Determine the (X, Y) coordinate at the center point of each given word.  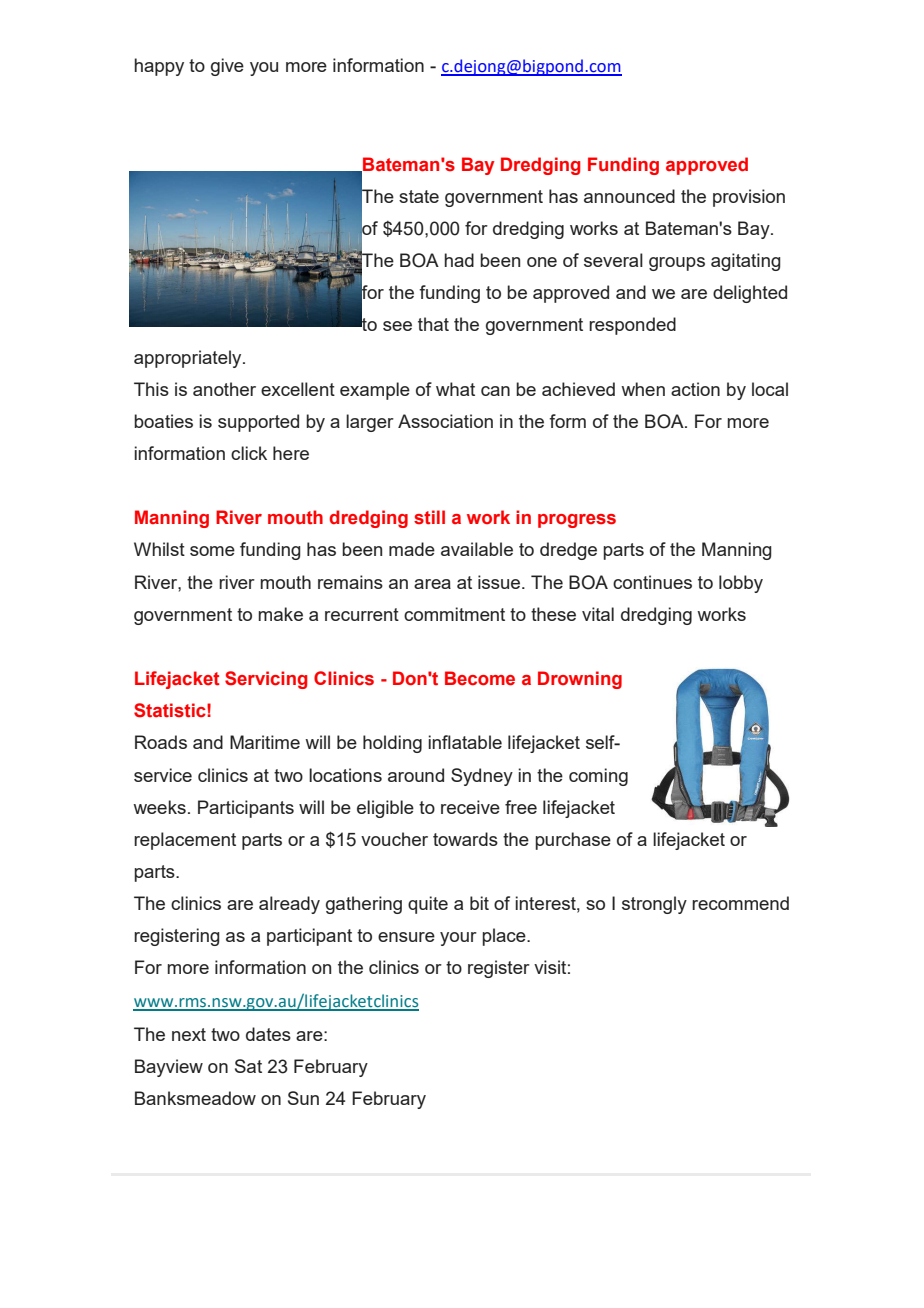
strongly (654, 905)
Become (480, 678)
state (419, 196)
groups (677, 264)
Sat (248, 1066)
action (695, 389)
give (227, 67)
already (289, 905)
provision (749, 198)
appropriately (189, 359)
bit (479, 903)
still (429, 517)
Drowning (580, 680)
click (249, 453)
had (459, 260)
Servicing (266, 680)
